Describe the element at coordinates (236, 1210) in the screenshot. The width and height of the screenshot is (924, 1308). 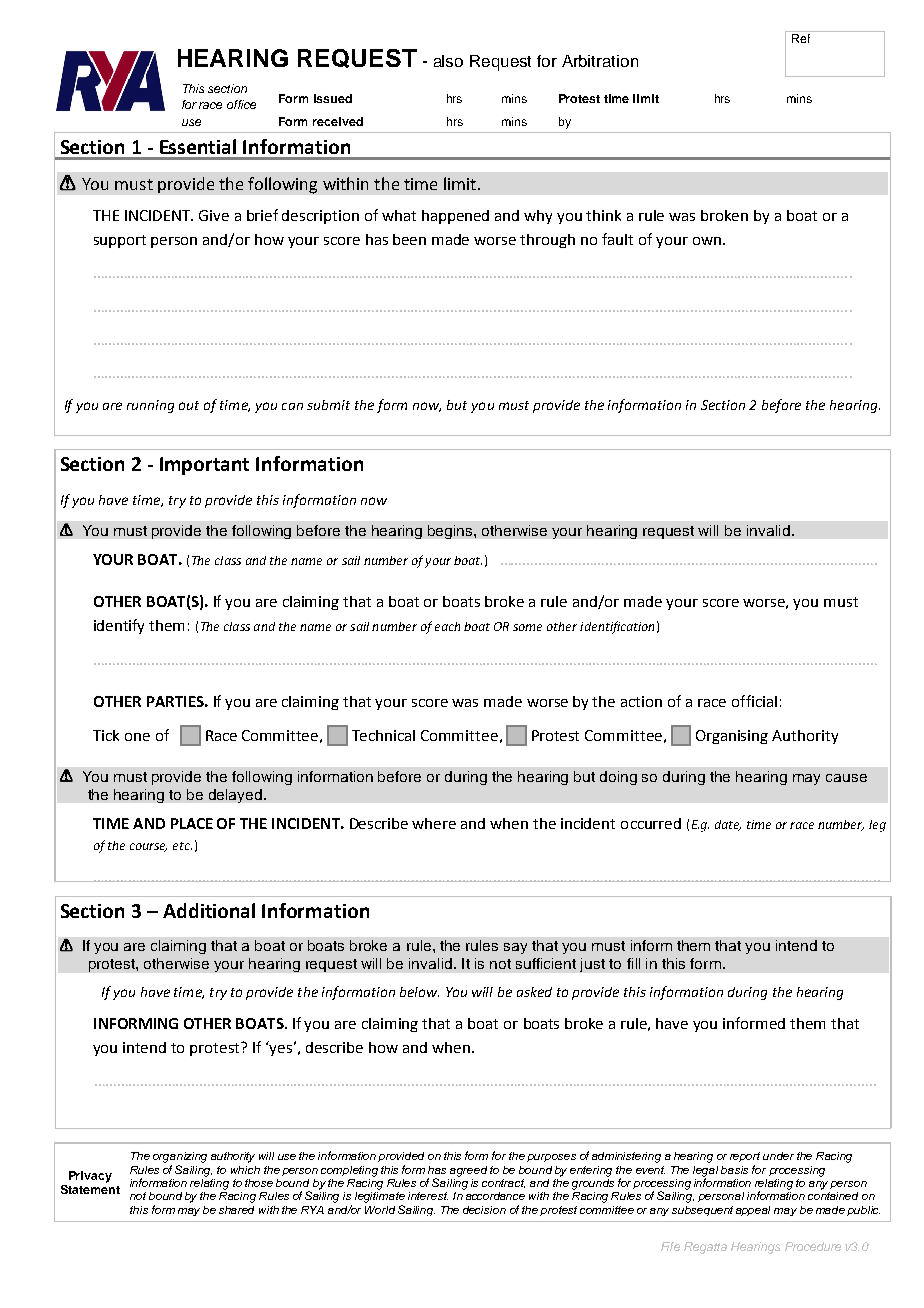
I see `shared` at that location.
